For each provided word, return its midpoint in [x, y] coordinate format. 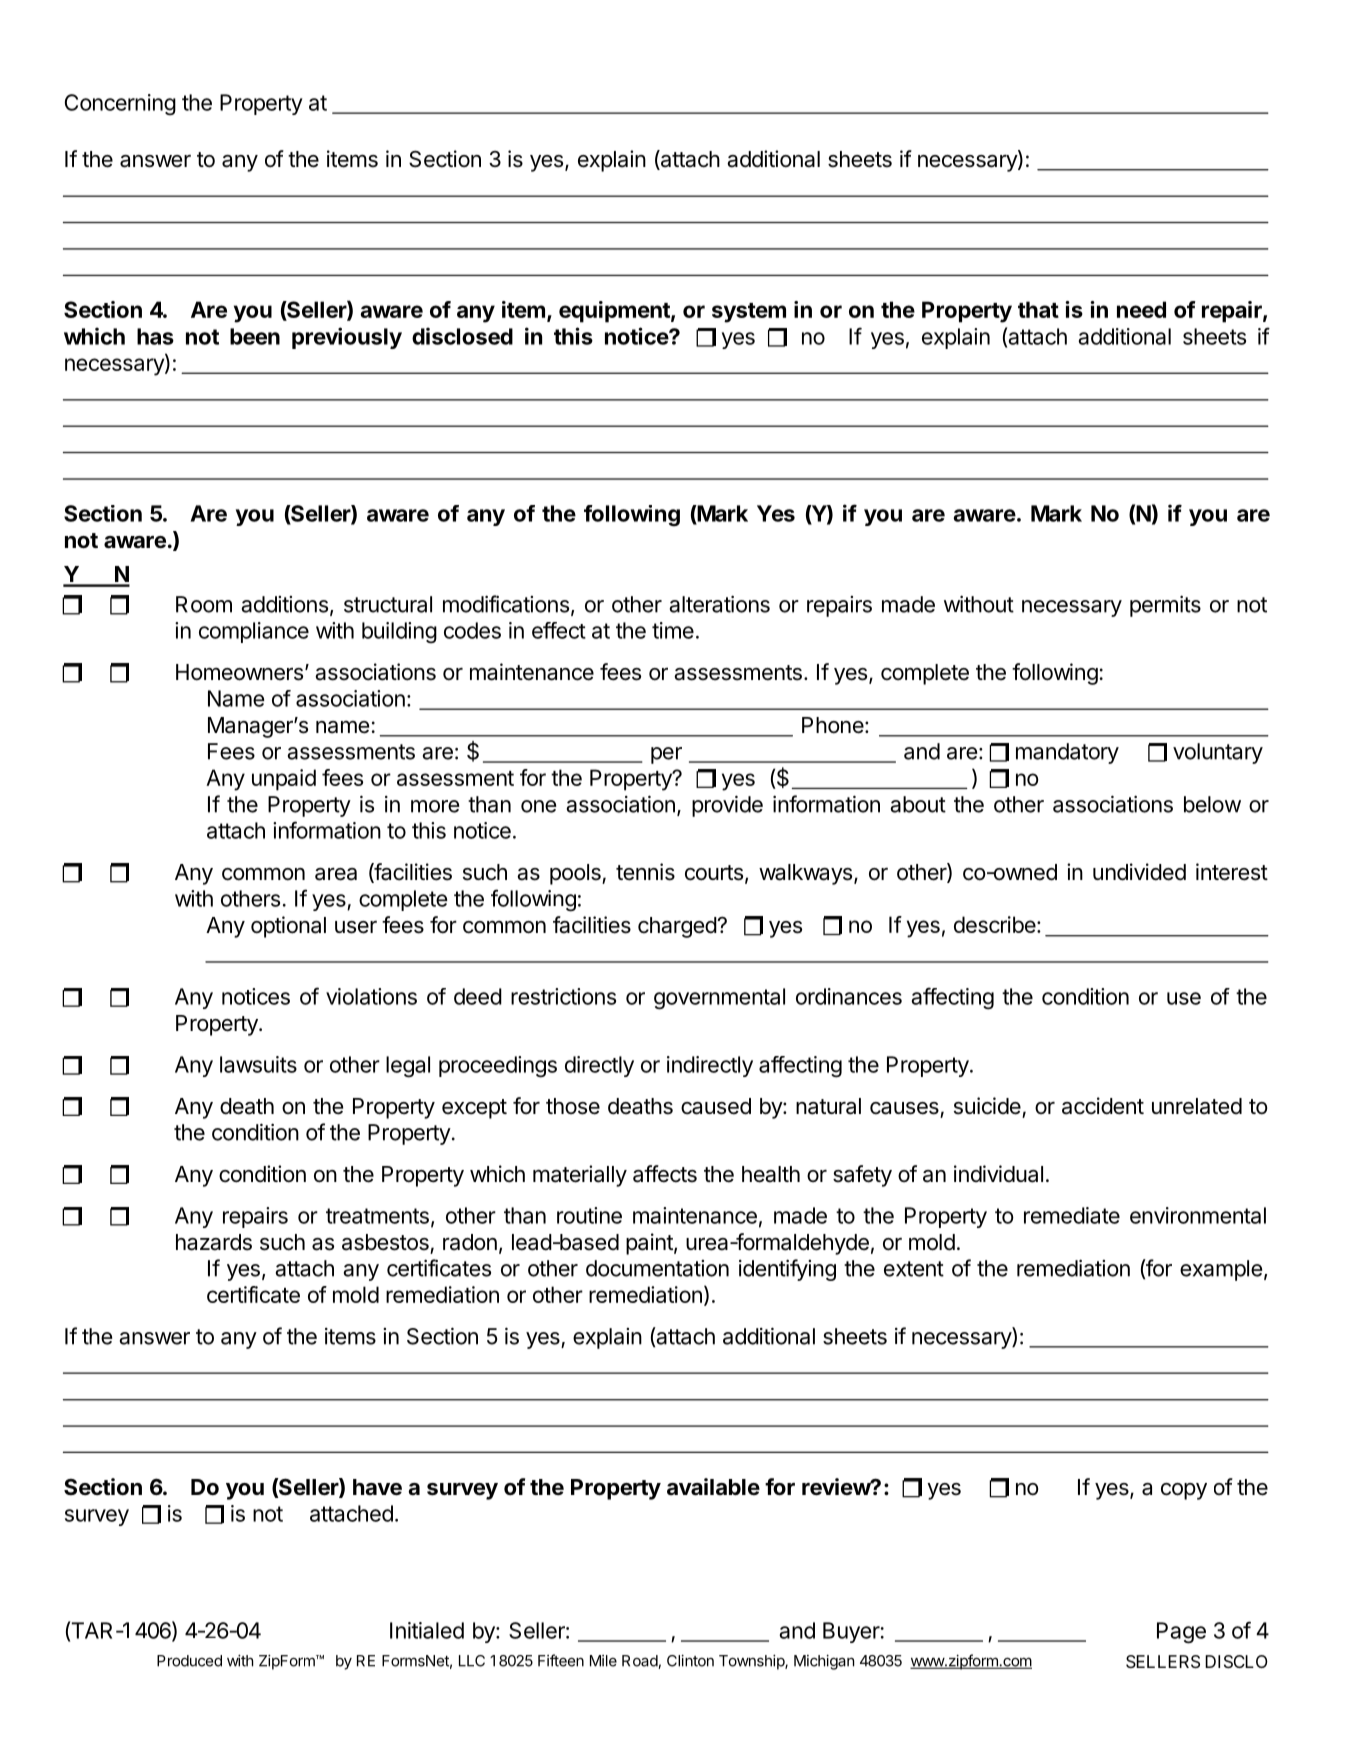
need [1141, 309]
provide [727, 806]
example [1221, 1270]
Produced [189, 1661]
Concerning [120, 105]
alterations [719, 604]
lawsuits [258, 1064]
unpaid [284, 780]
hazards [214, 1242]
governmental [719, 999]
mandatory [1067, 753]
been [255, 336]
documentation [657, 1268]
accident [1103, 1106]
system [749, 313]
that [1038, 309]
